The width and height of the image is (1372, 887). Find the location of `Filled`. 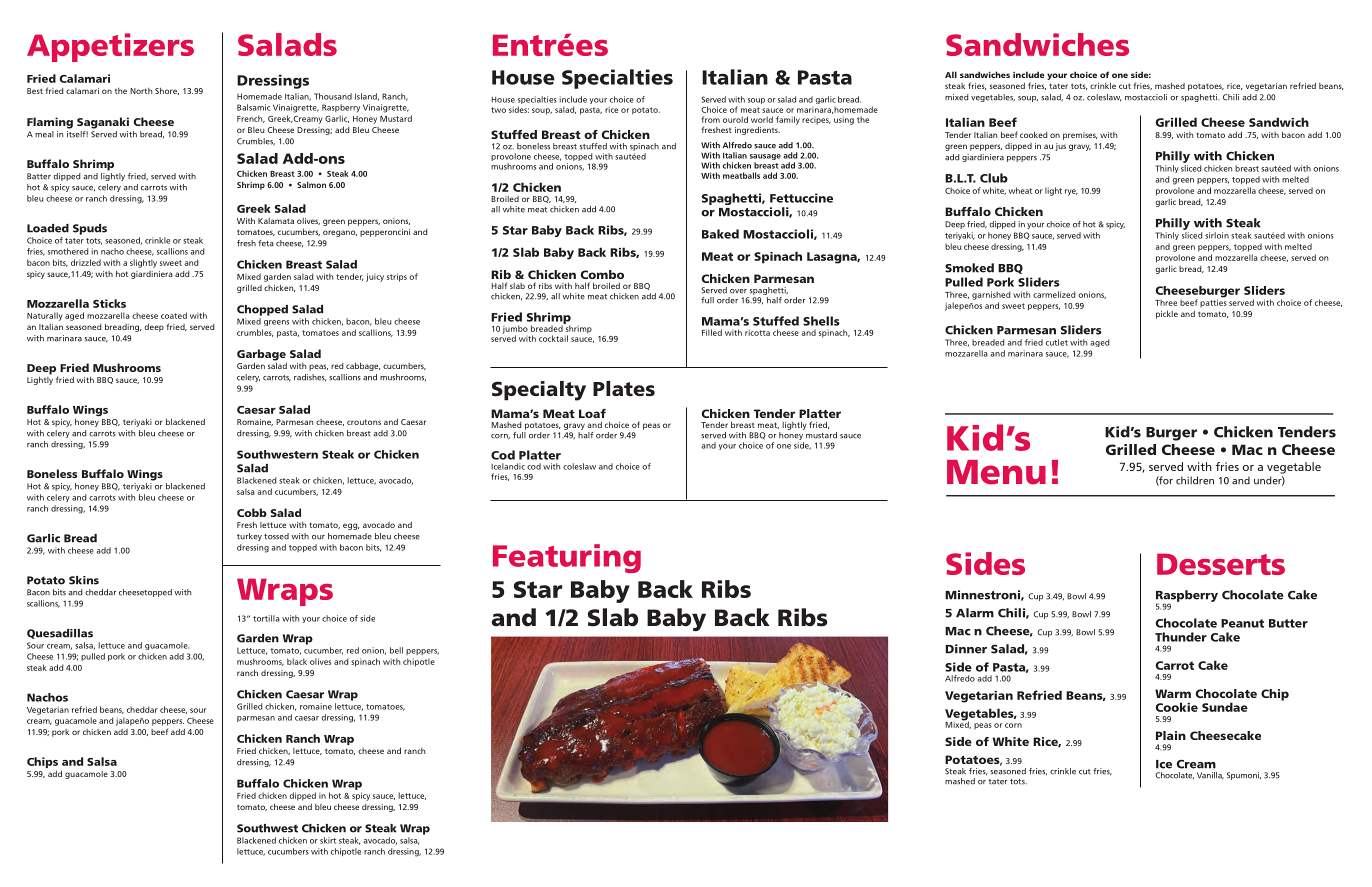

Filled is located at coordinates (712, 332).
